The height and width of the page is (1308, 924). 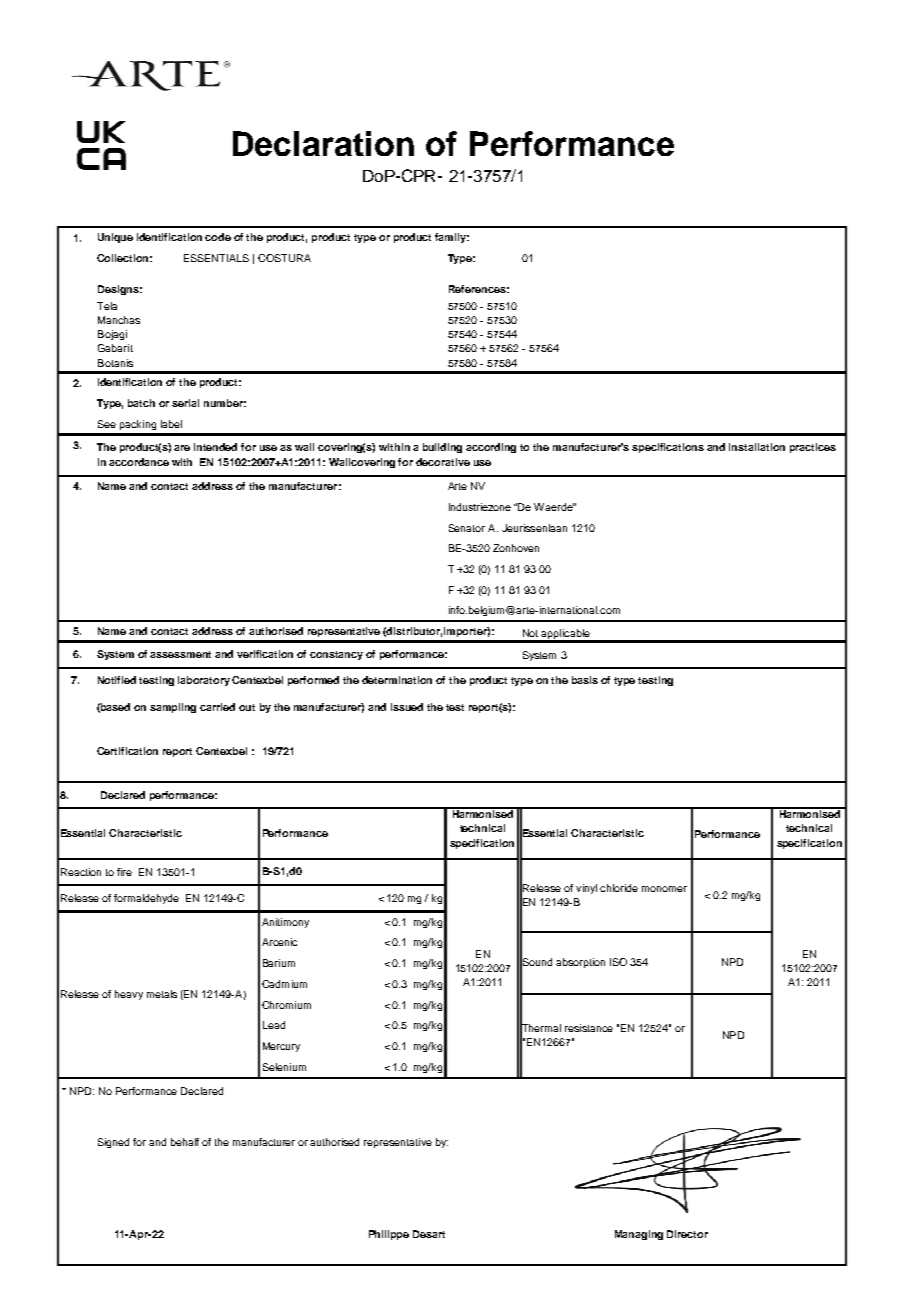 I want to click on installation, so click(x=757, y=447).
